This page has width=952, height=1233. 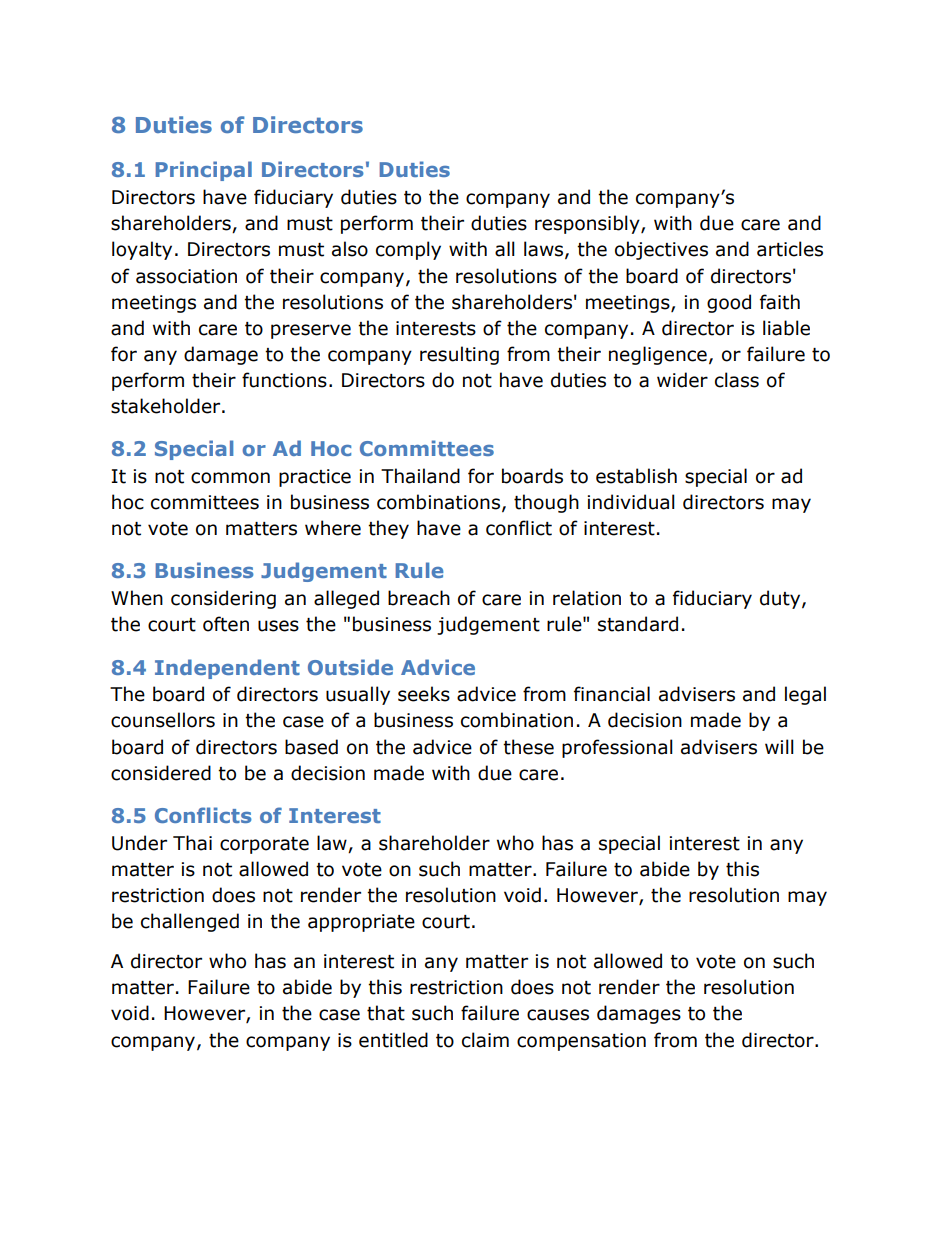 What do you see at coordinates (638, 624) in the page?
I see `standard` at bounding box center [638, 624].
